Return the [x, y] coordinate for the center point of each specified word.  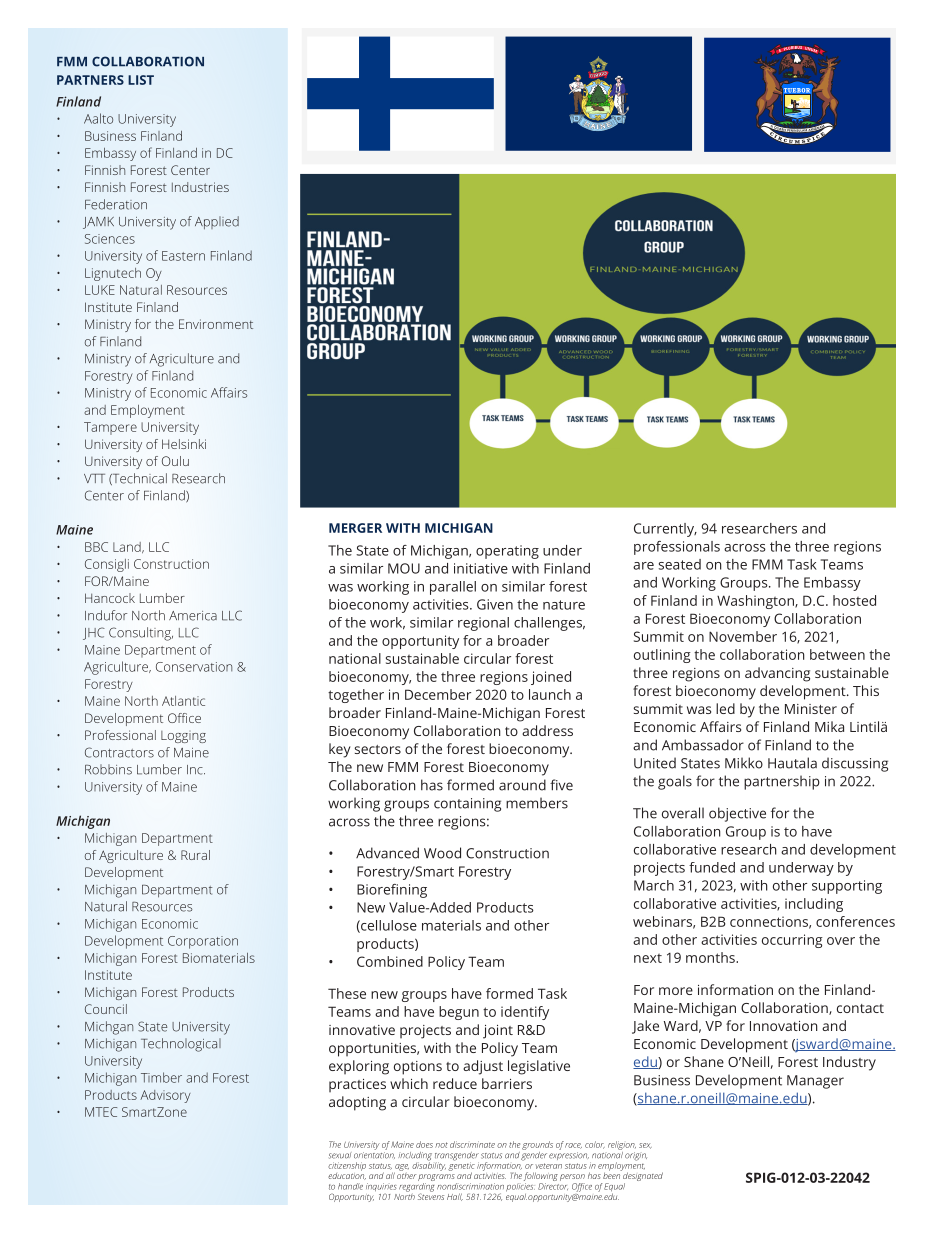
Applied [217, 223]
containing [467, 805]
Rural [195, 855]
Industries [200, 187]
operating [507, 552]
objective [737, 814]
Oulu [175, 461]
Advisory [165, 1096]
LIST [141, 80]
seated [680, 564]
